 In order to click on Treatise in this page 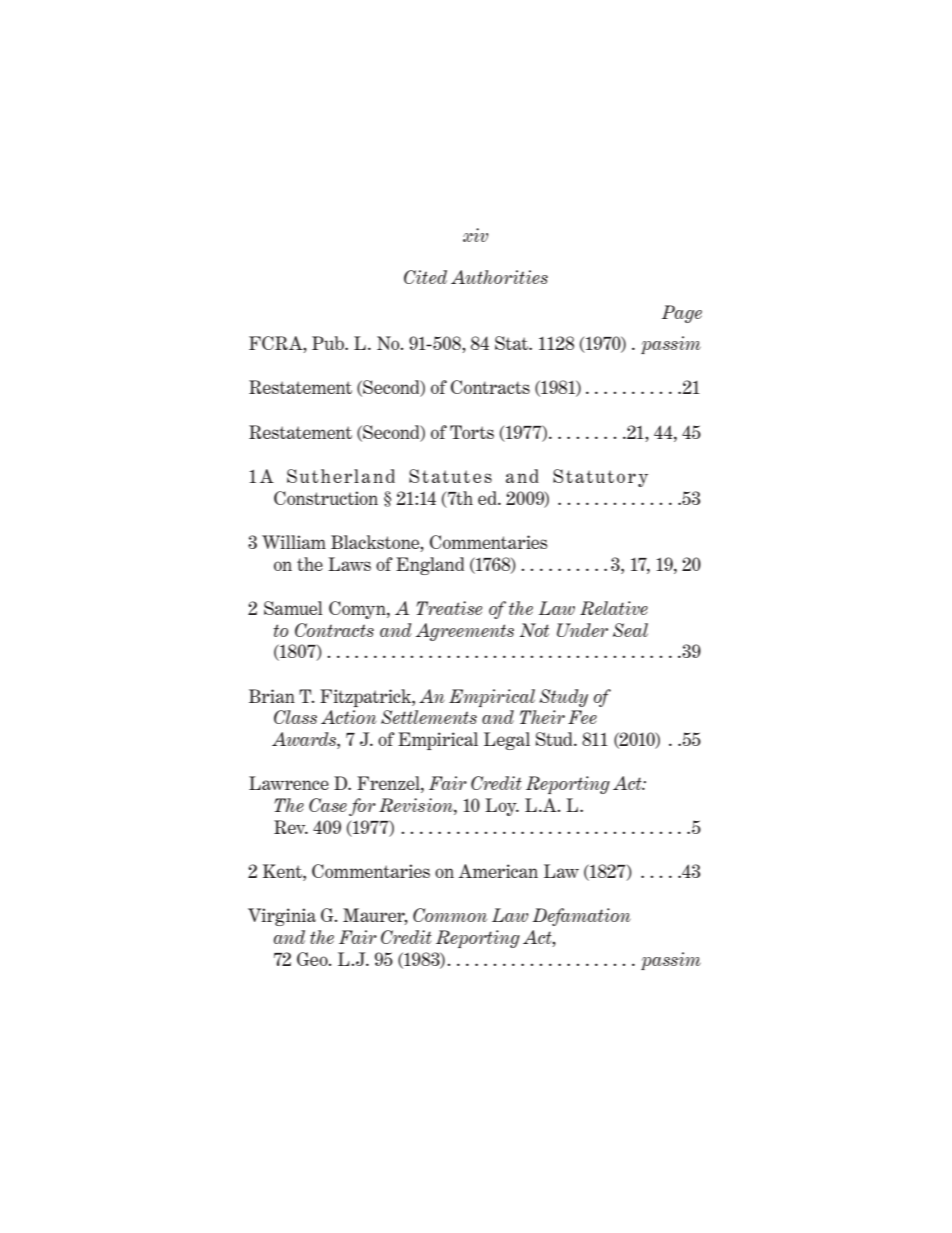, I will do `click(449, 608)`.
